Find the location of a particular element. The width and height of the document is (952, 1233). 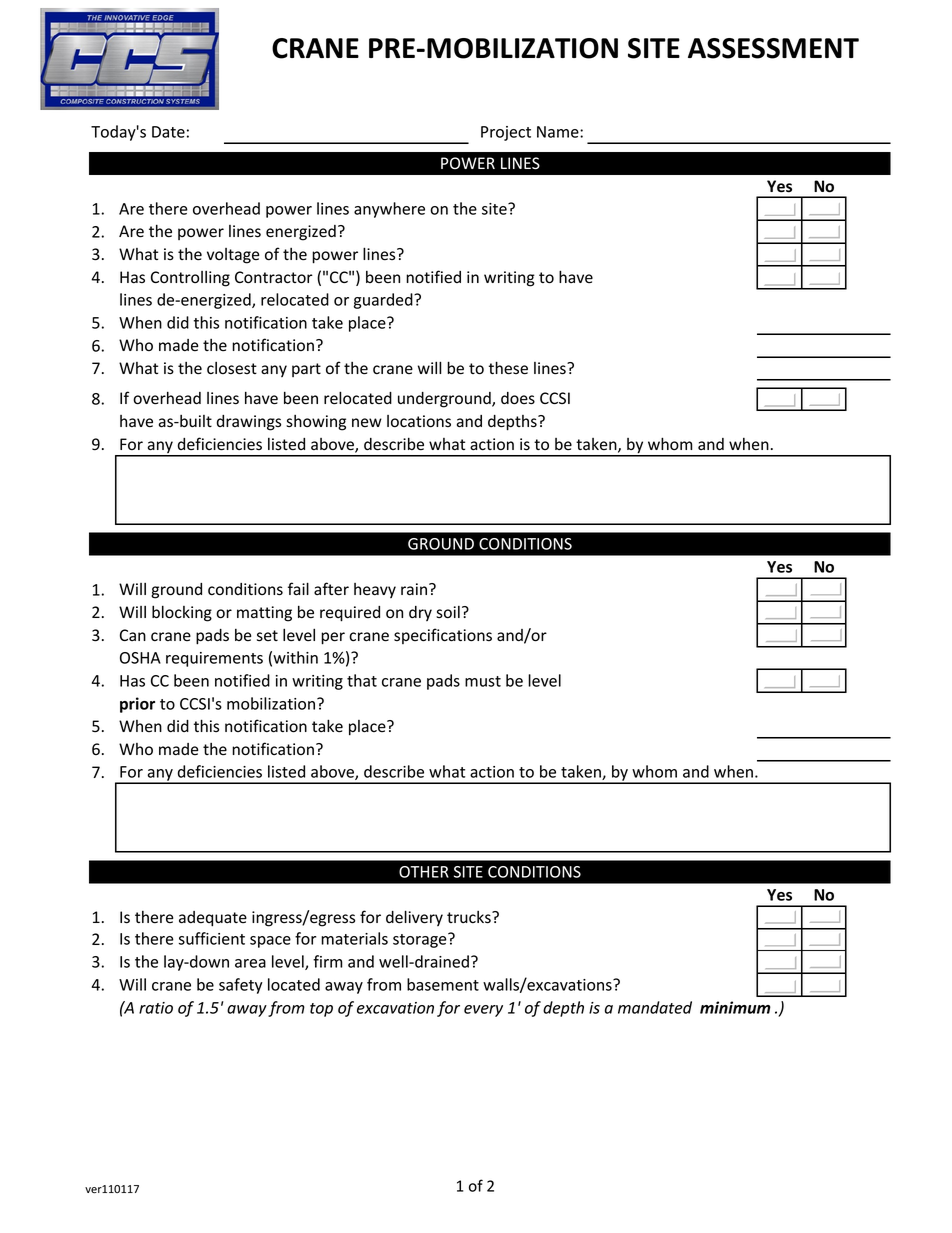

voltage is located at coordinates (233, 256).
